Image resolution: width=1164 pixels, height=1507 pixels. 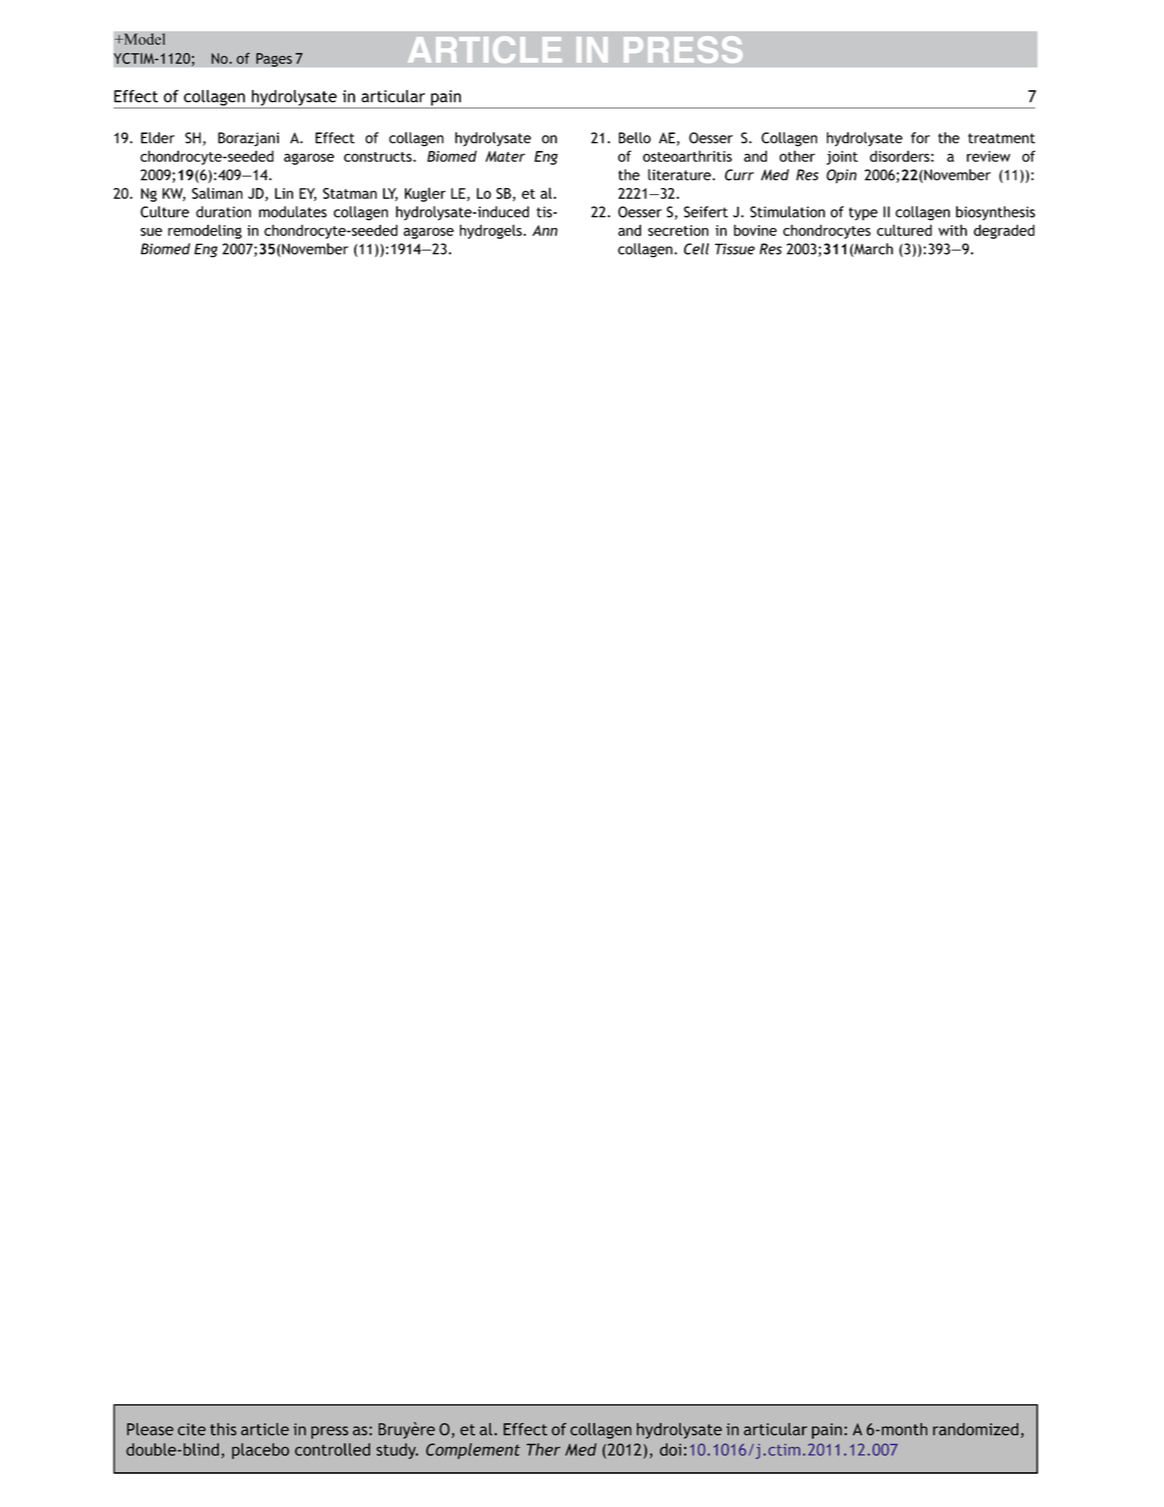 I want to click on for, so click(x=920, y=138).
